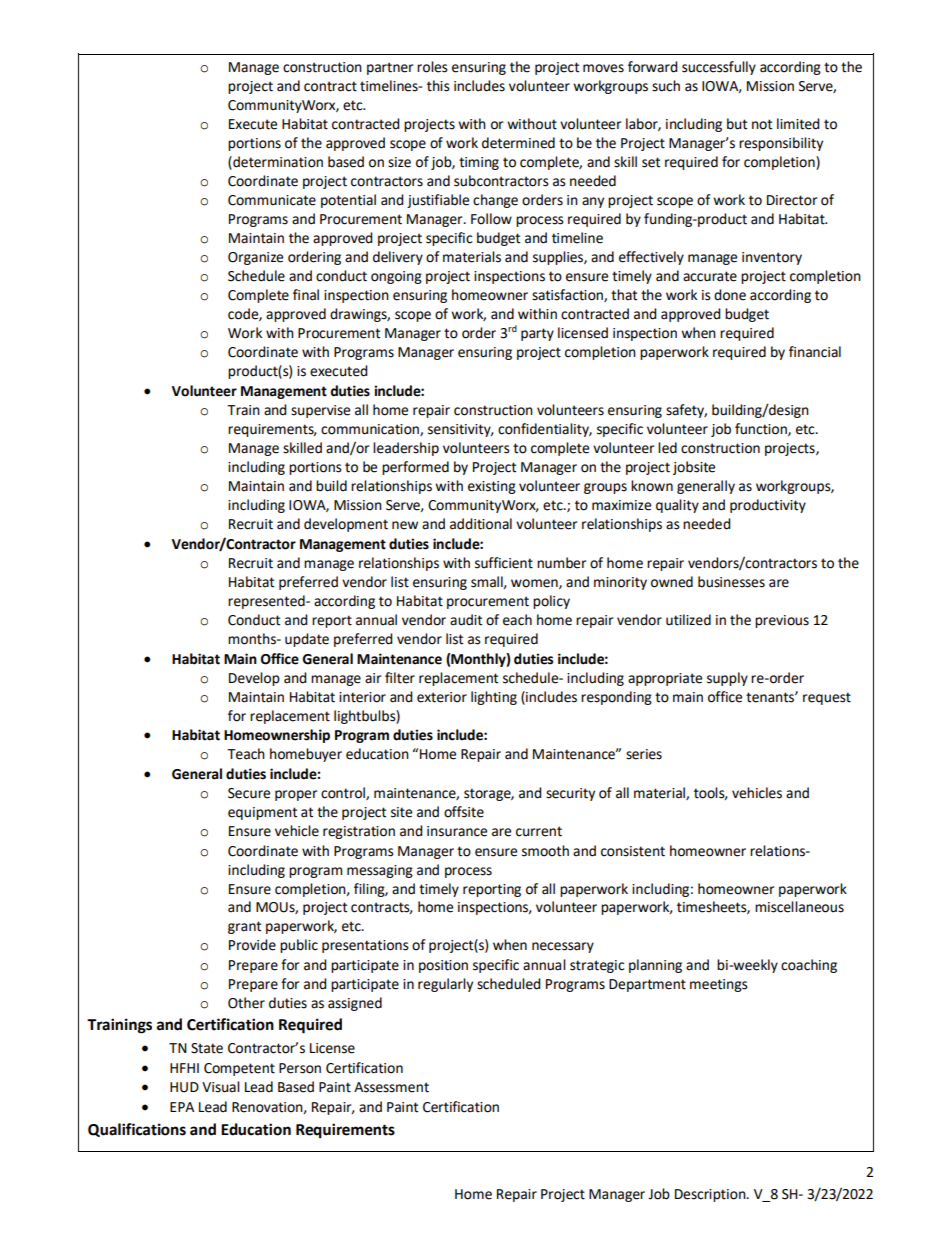 The width and height of the screenshot is (952, 1233). I want to click on previous, so click(782, 621).
